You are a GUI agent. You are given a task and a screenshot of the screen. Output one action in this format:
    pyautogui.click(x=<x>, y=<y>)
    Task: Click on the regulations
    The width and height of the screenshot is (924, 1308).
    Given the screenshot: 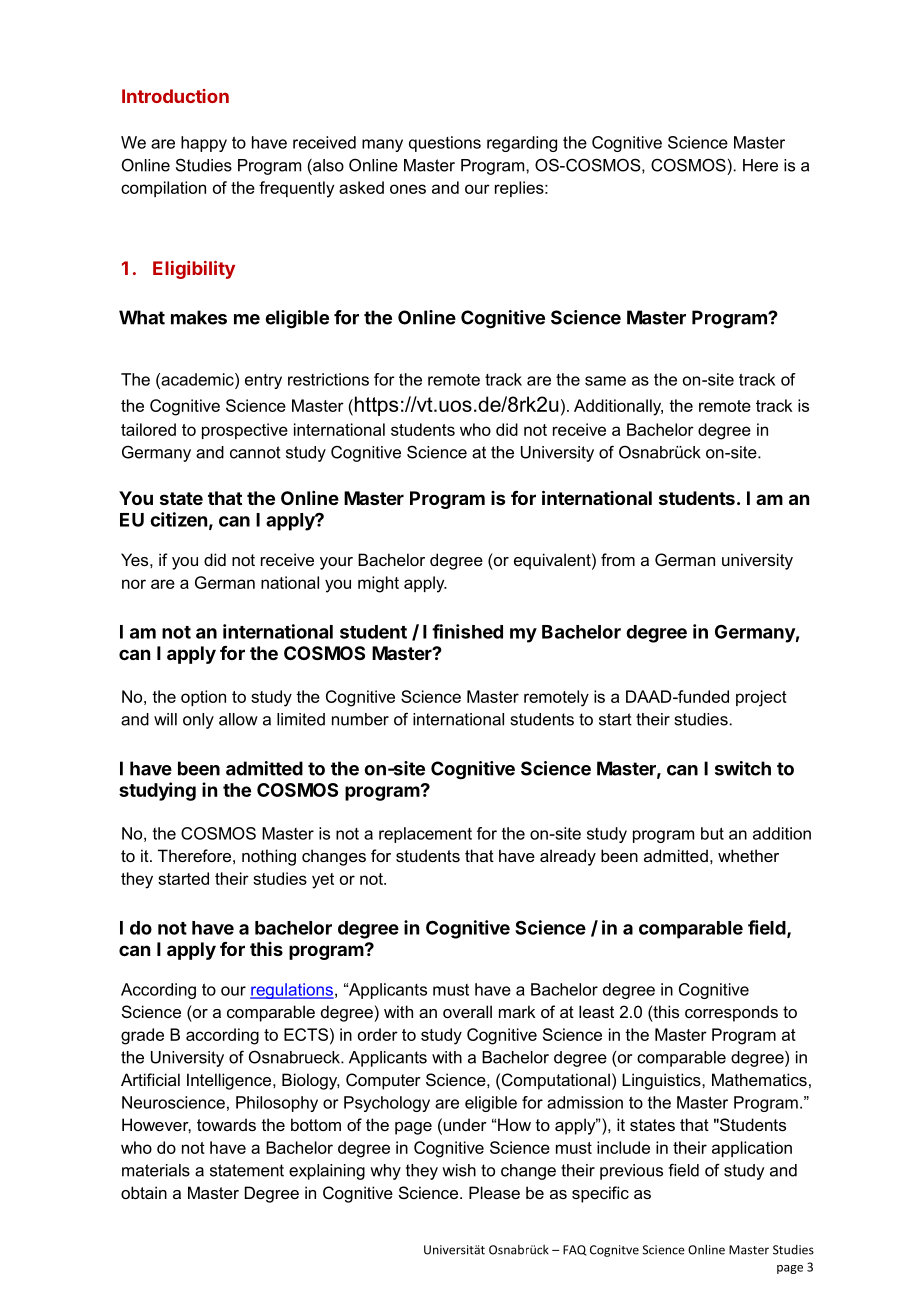 What is the action you would take?
    pyautogui.click(x=292, y=991)
